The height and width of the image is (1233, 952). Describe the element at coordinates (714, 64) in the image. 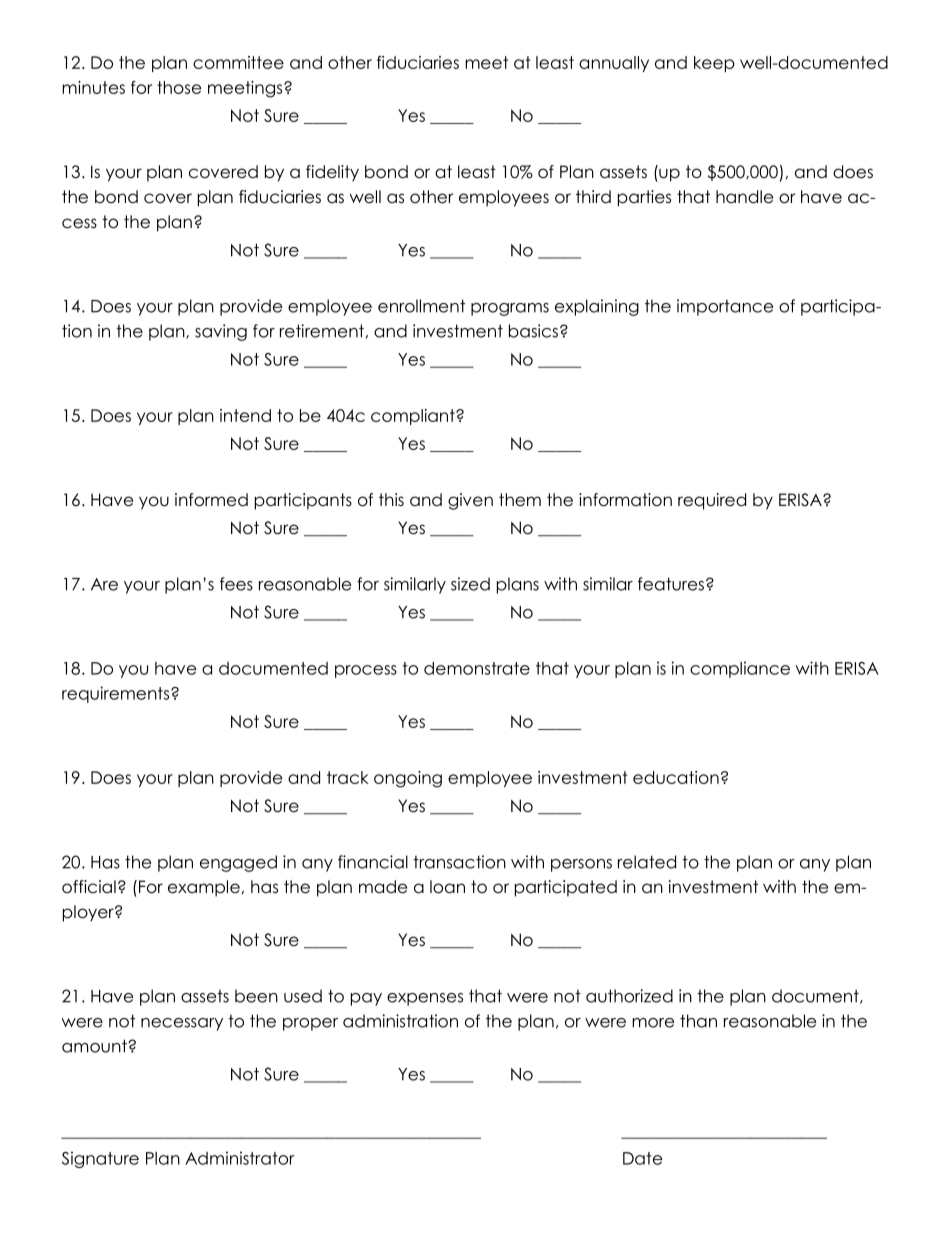

I see `keep` at that location.
